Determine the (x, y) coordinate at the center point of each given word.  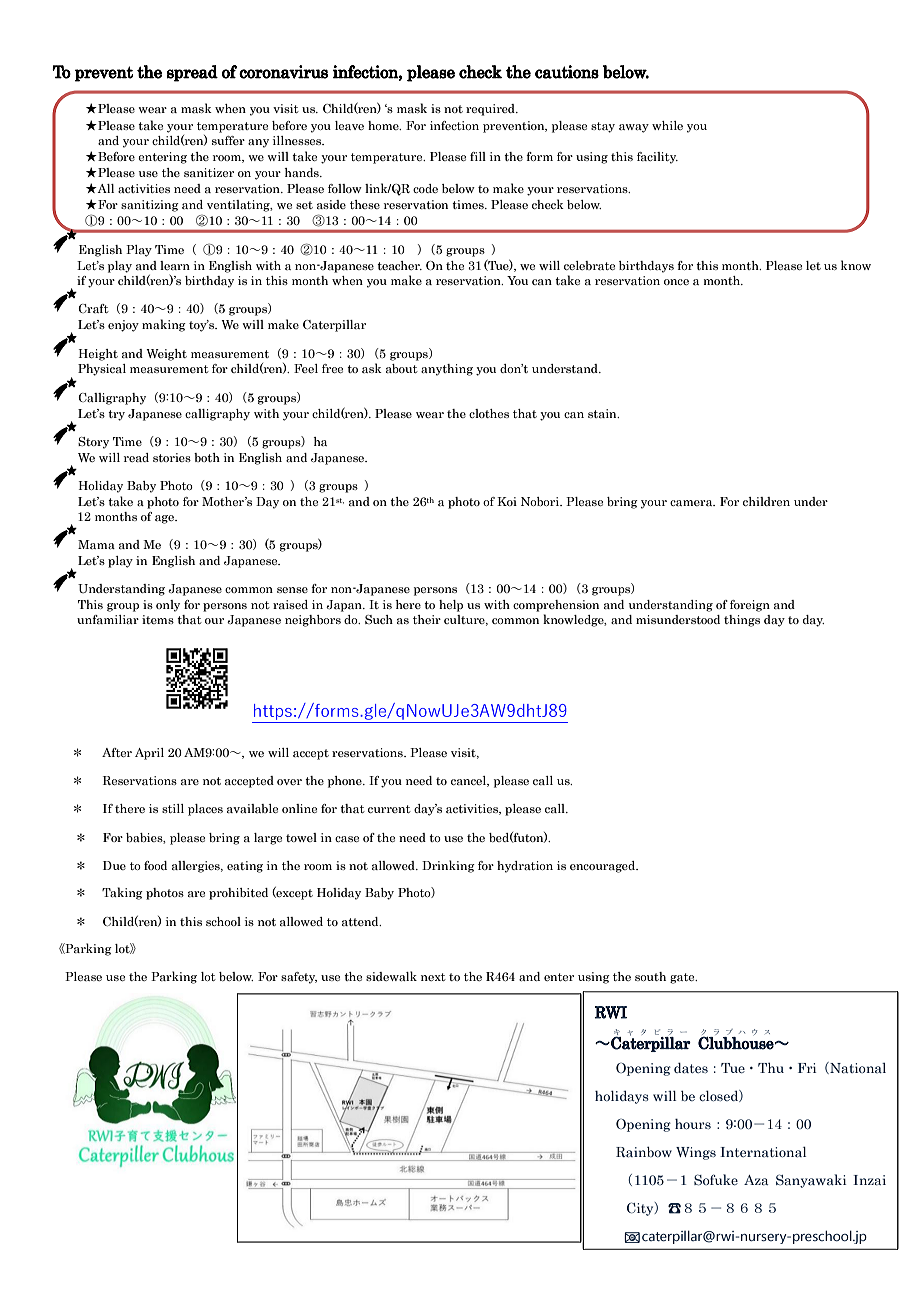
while (667, 125)
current (389, 809)
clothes (489, 413)
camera (692, 503)
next (433, 977)
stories (172, 457)
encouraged (604, 867)
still (173, 808)
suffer (228, 140)
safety (299, 978)
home (384, 125)
